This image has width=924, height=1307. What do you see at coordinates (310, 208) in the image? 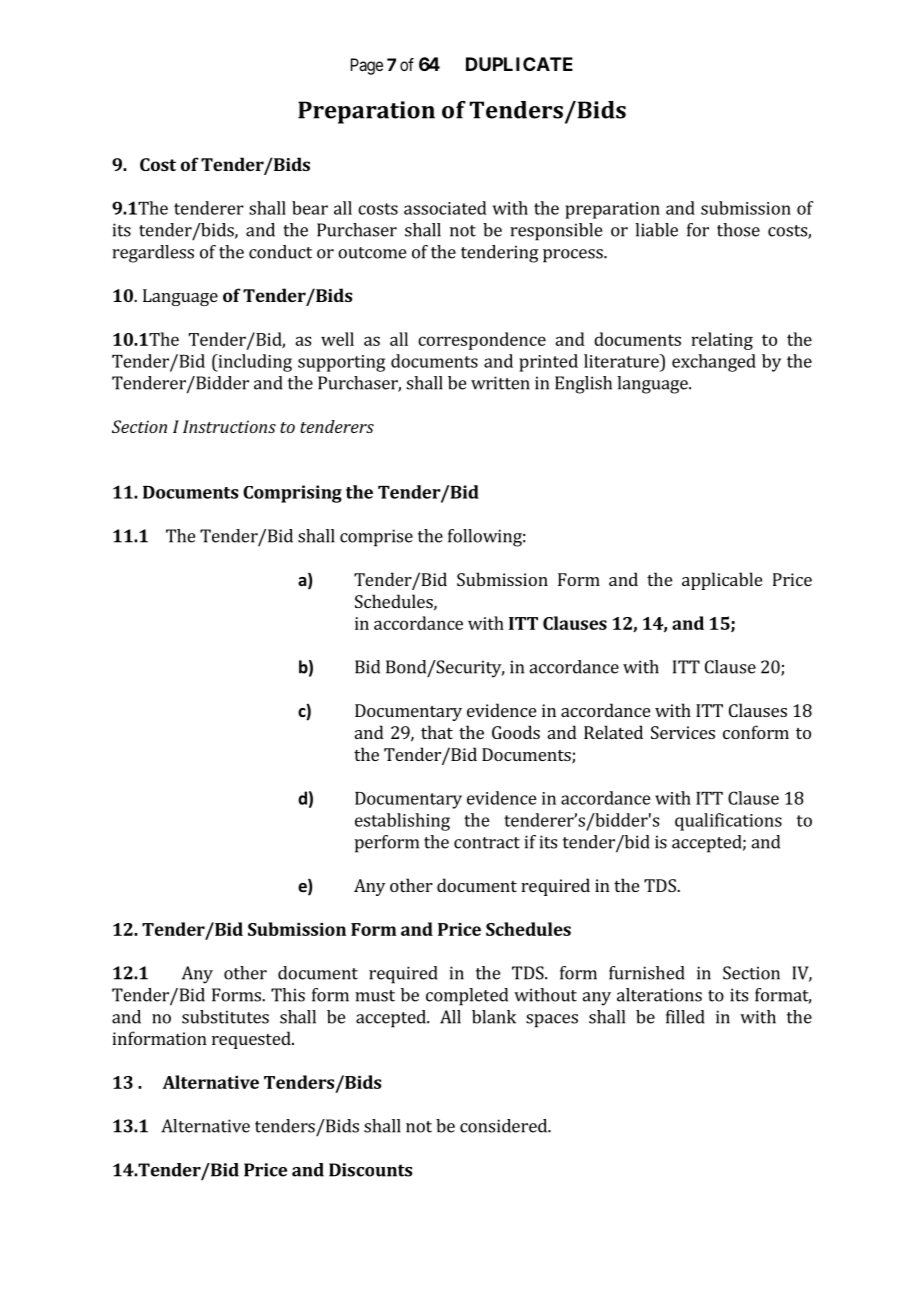
I see `bear` at bounding box center [310, 208].
